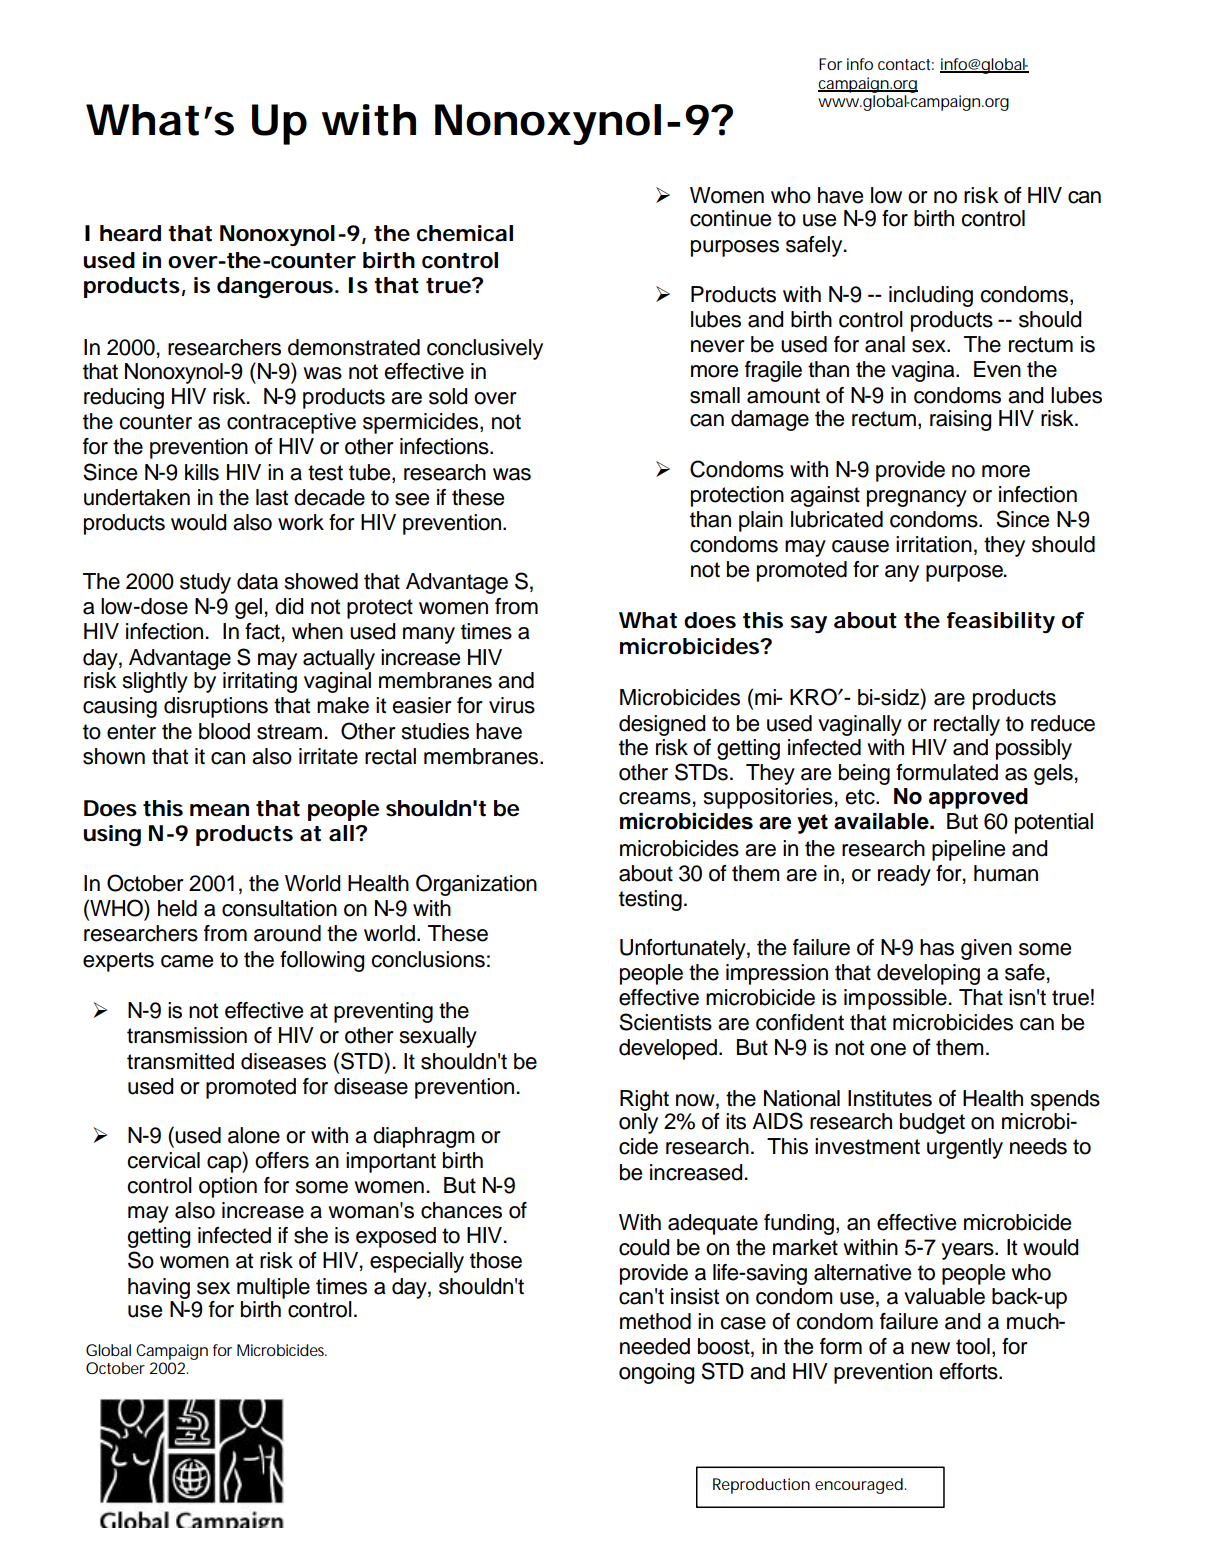  What do you see at coordinates (205, 583) in the page?
I see `study` at bounding box center [205, 583].
